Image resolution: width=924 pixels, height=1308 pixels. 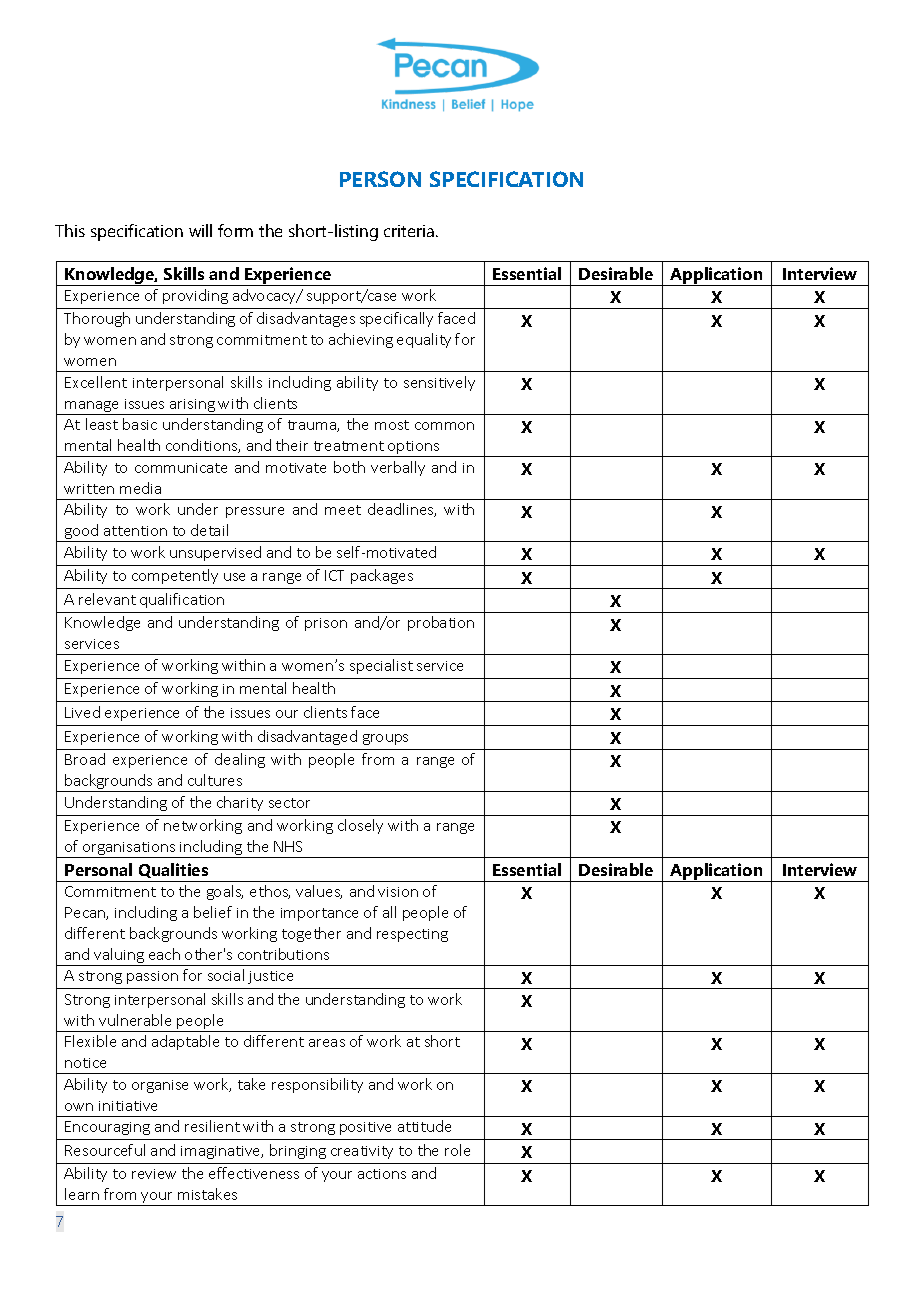 What do you see at coordinates (70, 230) in the image?
I see `This` at bounding box center [70, 230].
